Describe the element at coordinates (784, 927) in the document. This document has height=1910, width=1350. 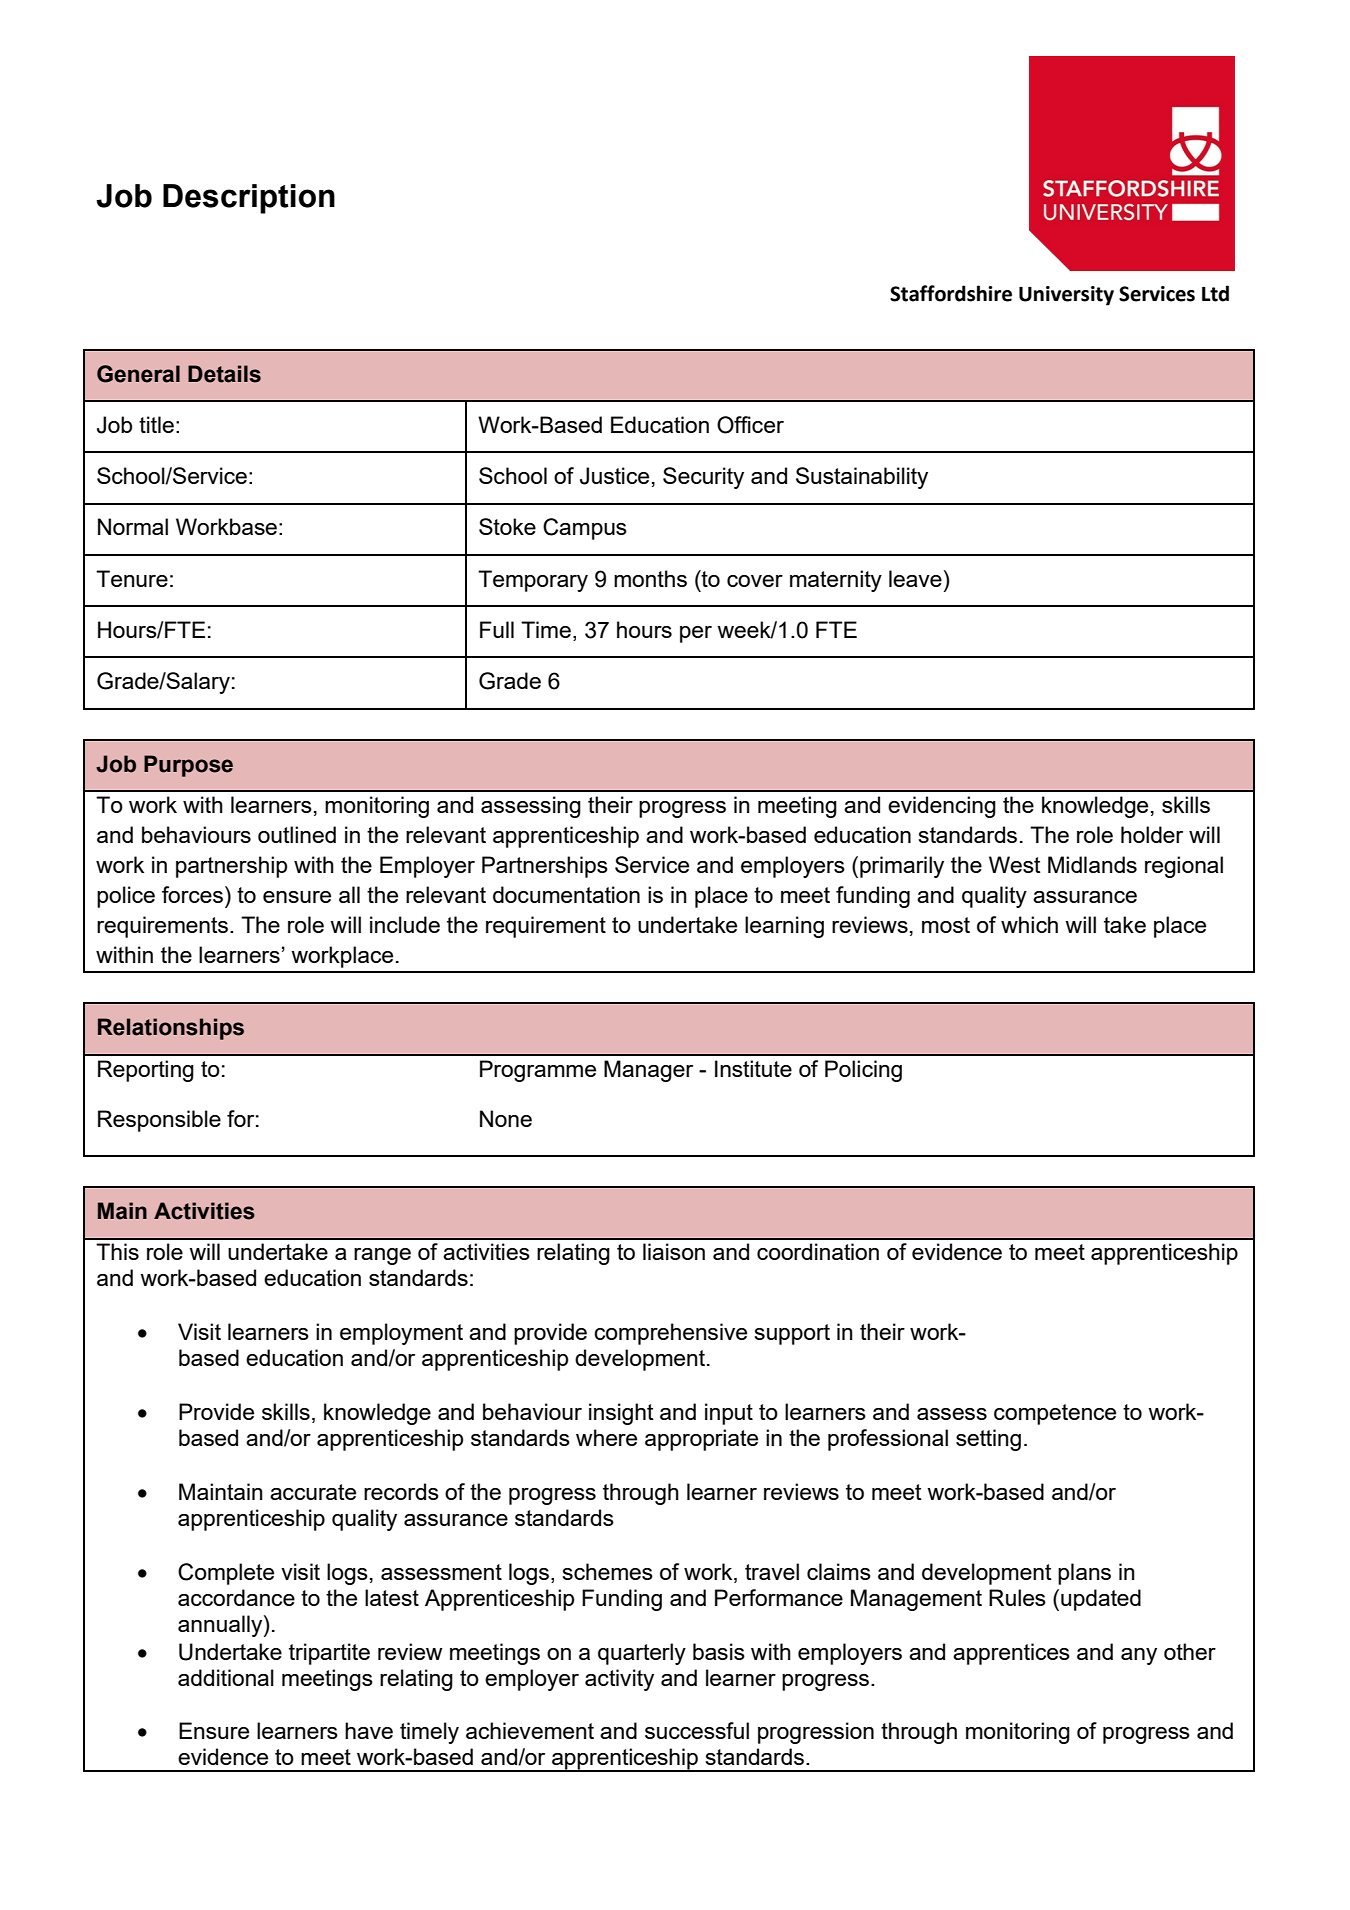
I see `learning` at that location.
